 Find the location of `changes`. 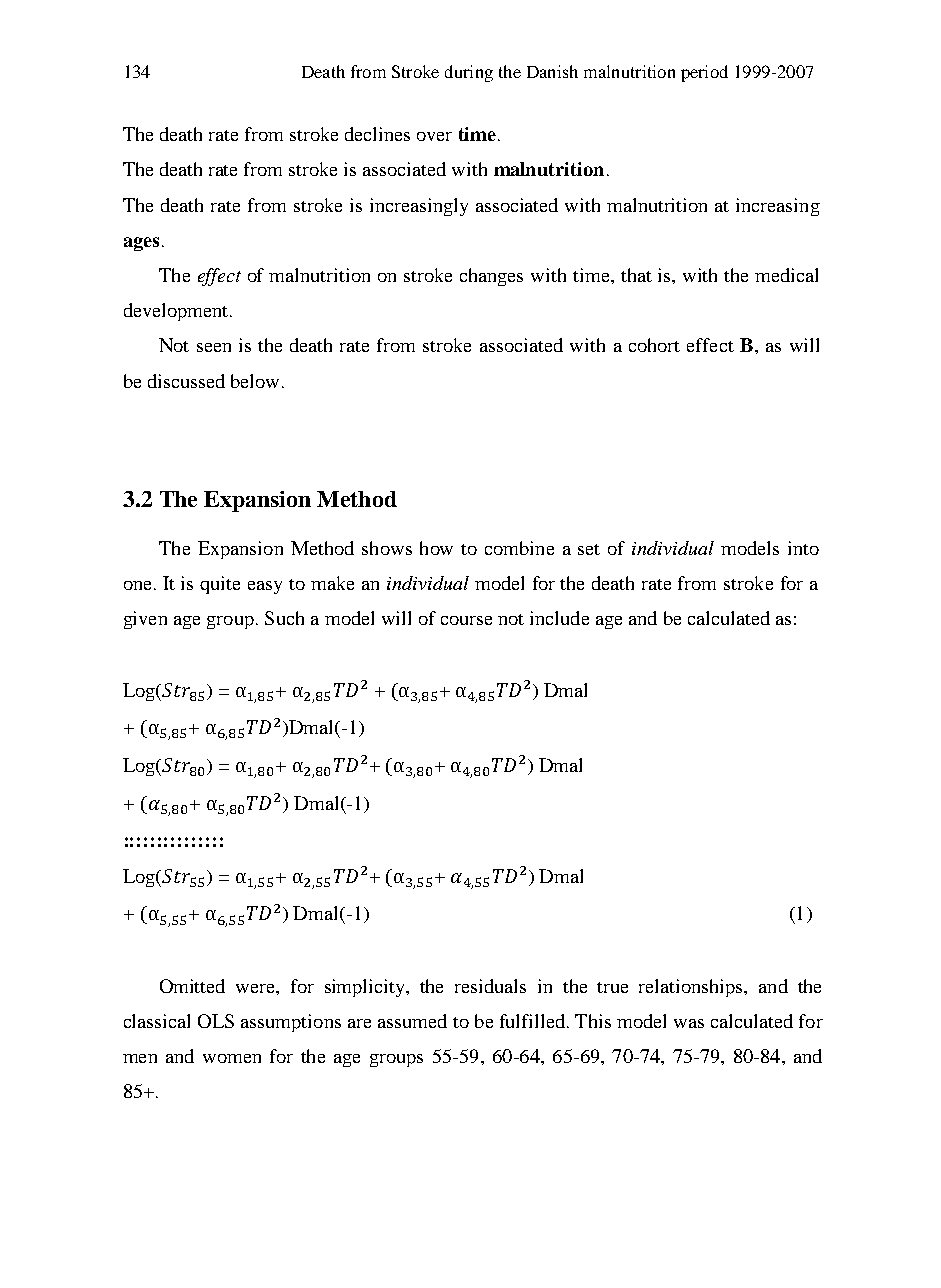

changes is located at coordinates (491, 277).
